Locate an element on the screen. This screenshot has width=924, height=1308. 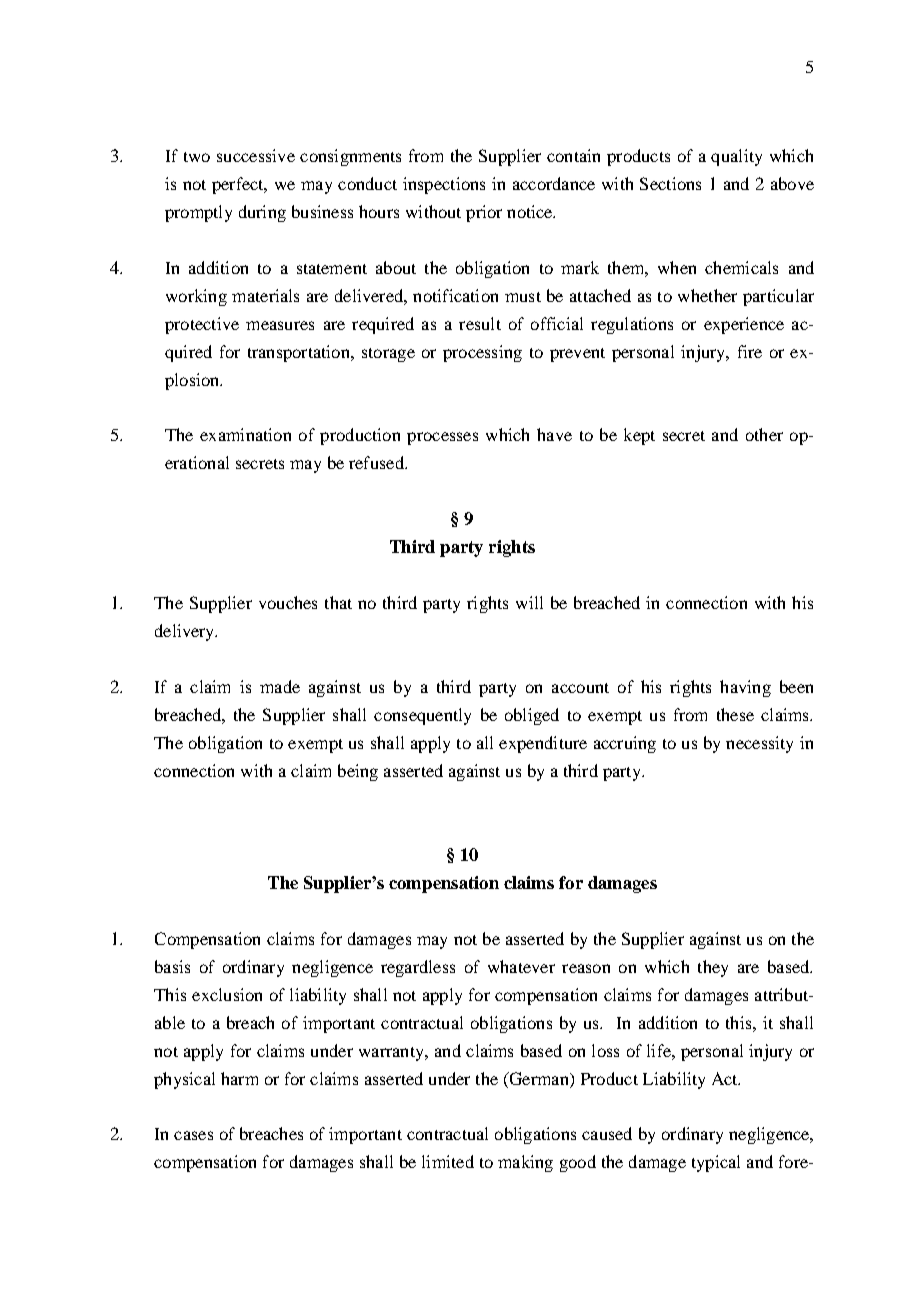
quality is located at coordinates (736, 157).
